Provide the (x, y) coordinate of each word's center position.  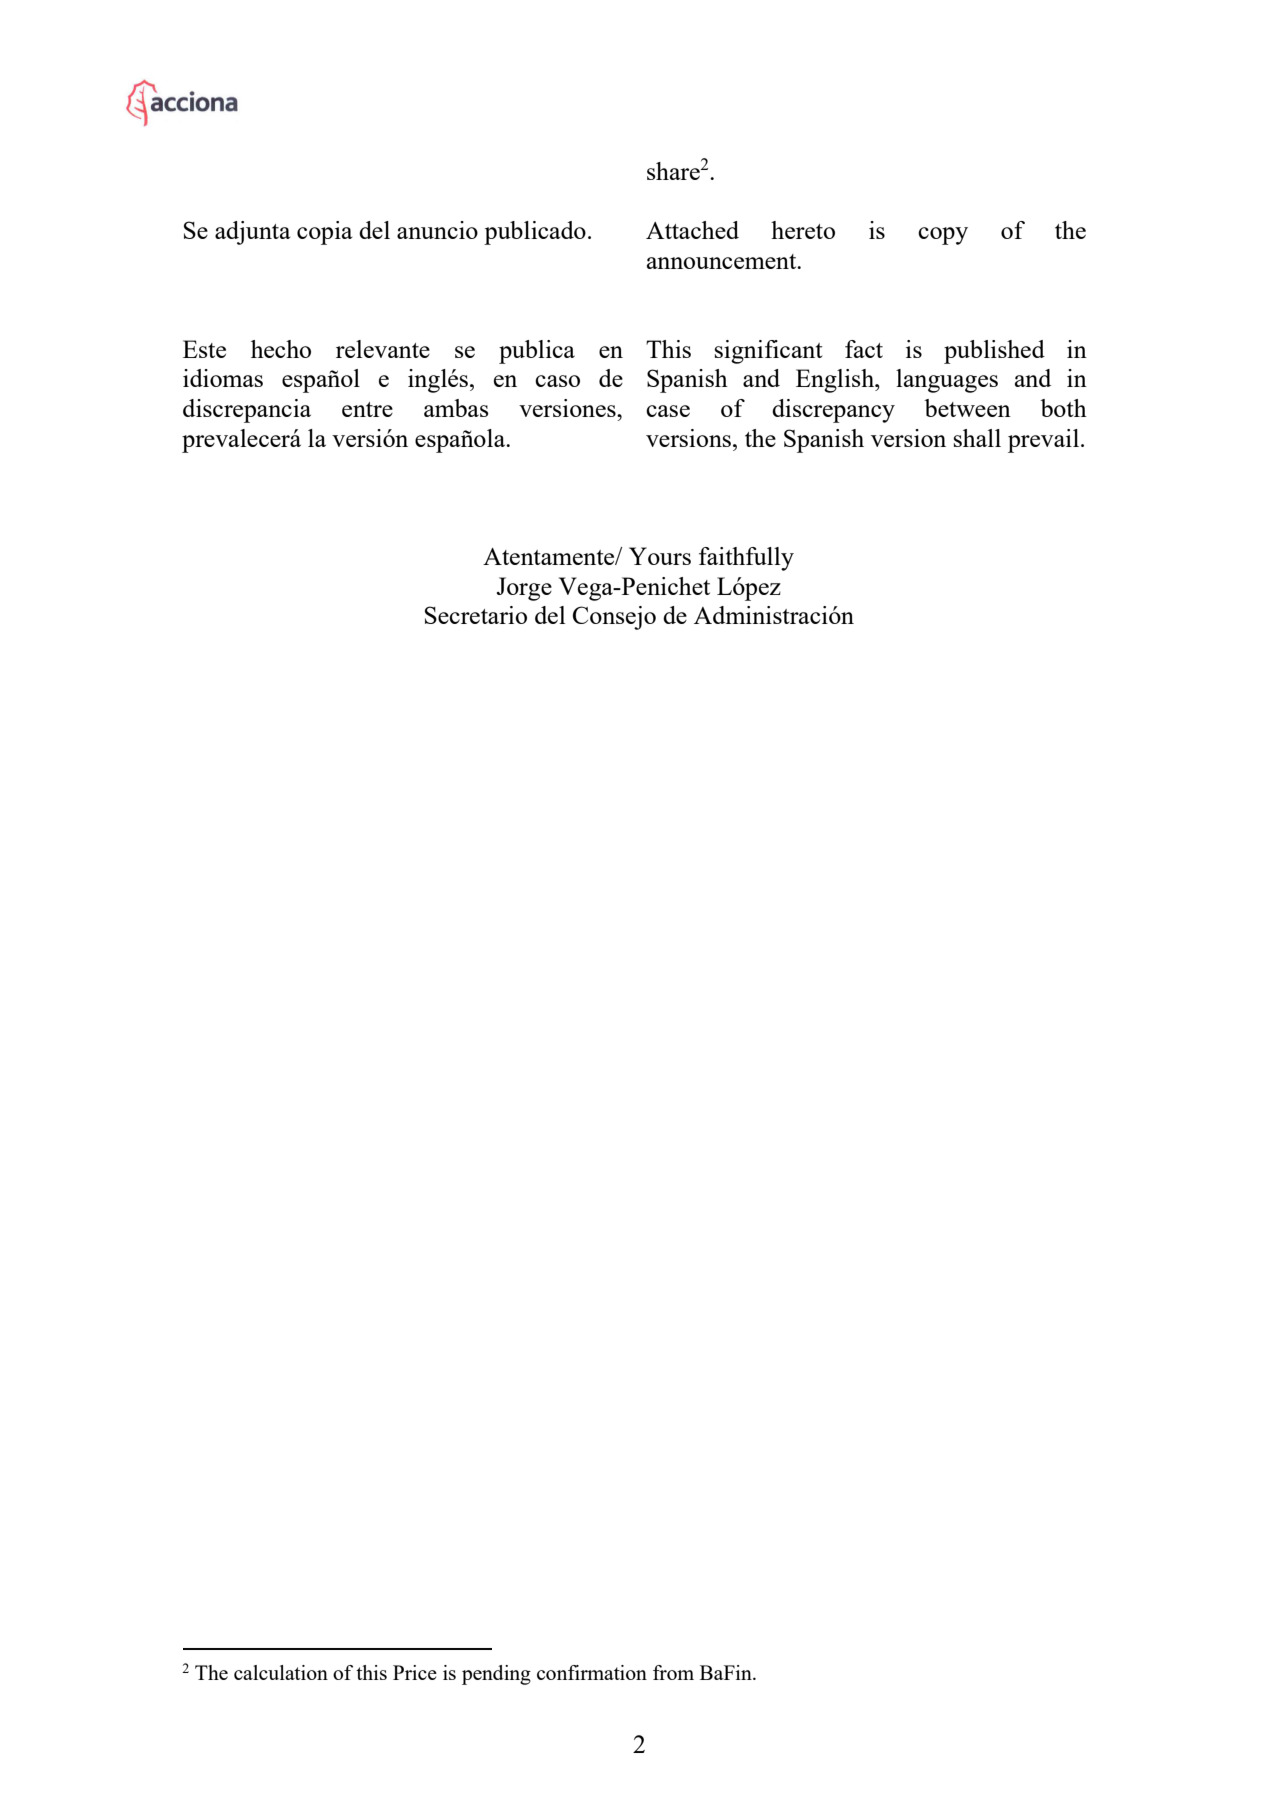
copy (943, 236)
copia (325, 233)
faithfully (746, 559)
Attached (692, 230)
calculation (281, 1672)
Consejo (614, 618)
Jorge (524, 589)
